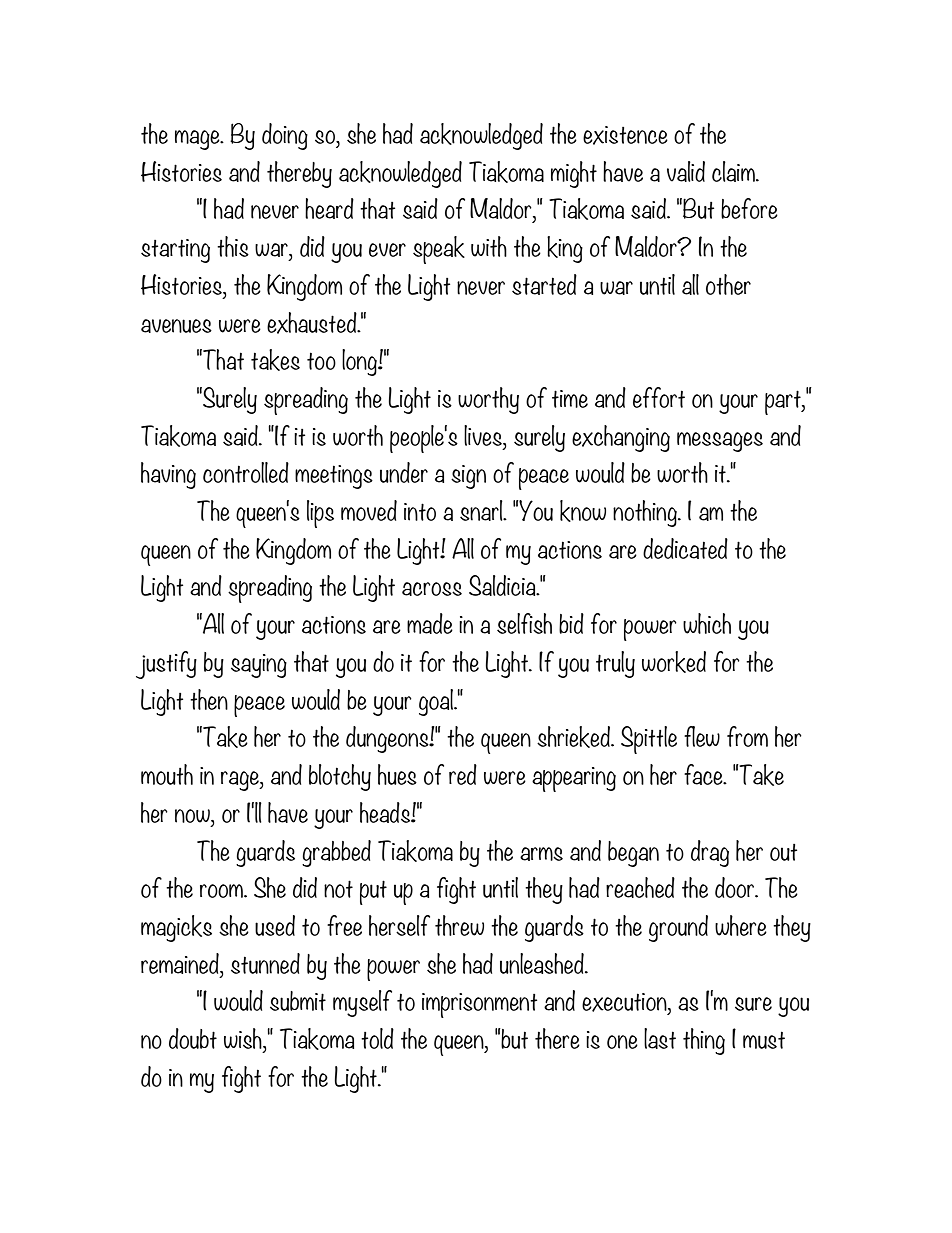 Image resolution: width=952 pixels, height=1233 pixels. I want to click on valid, so click(686, 171).
